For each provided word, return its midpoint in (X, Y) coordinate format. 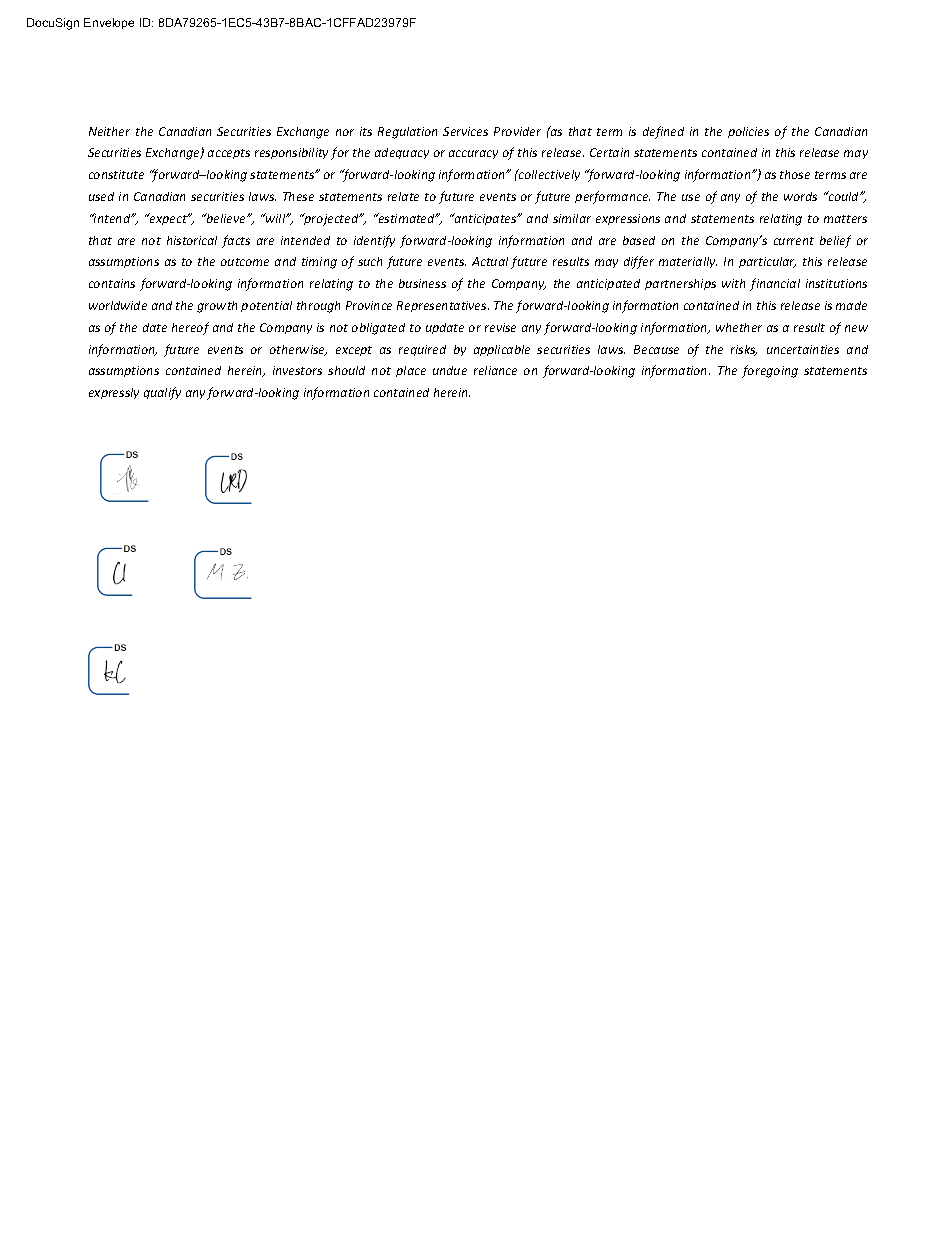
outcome (245, 262)
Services (465, 131)
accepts (229, 154)
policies (748, 132)
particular (767, 262)
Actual (490, 261)
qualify (162, 393)
